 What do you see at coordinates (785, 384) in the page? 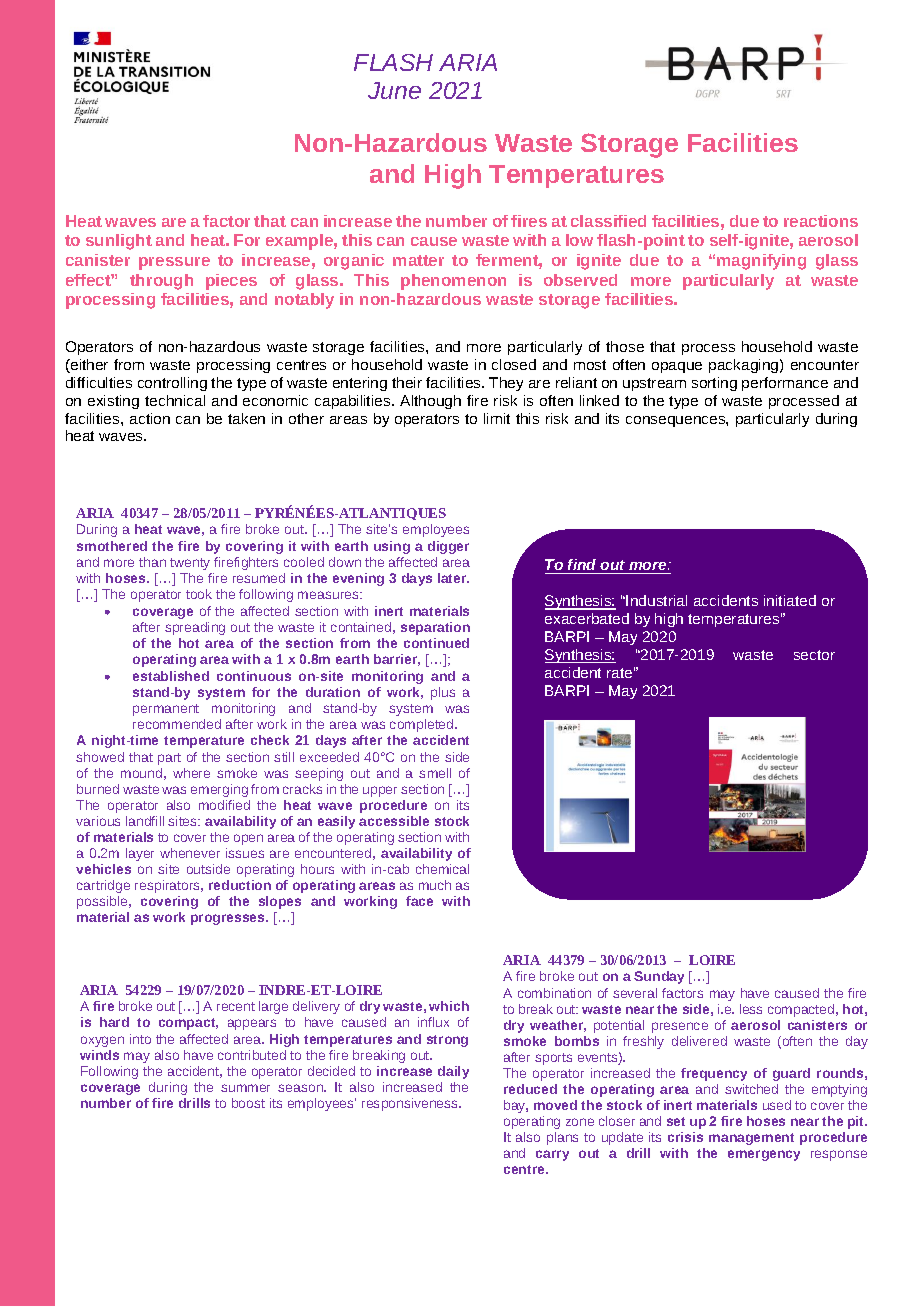
I see `performance` at bounding box center [785, 384].
